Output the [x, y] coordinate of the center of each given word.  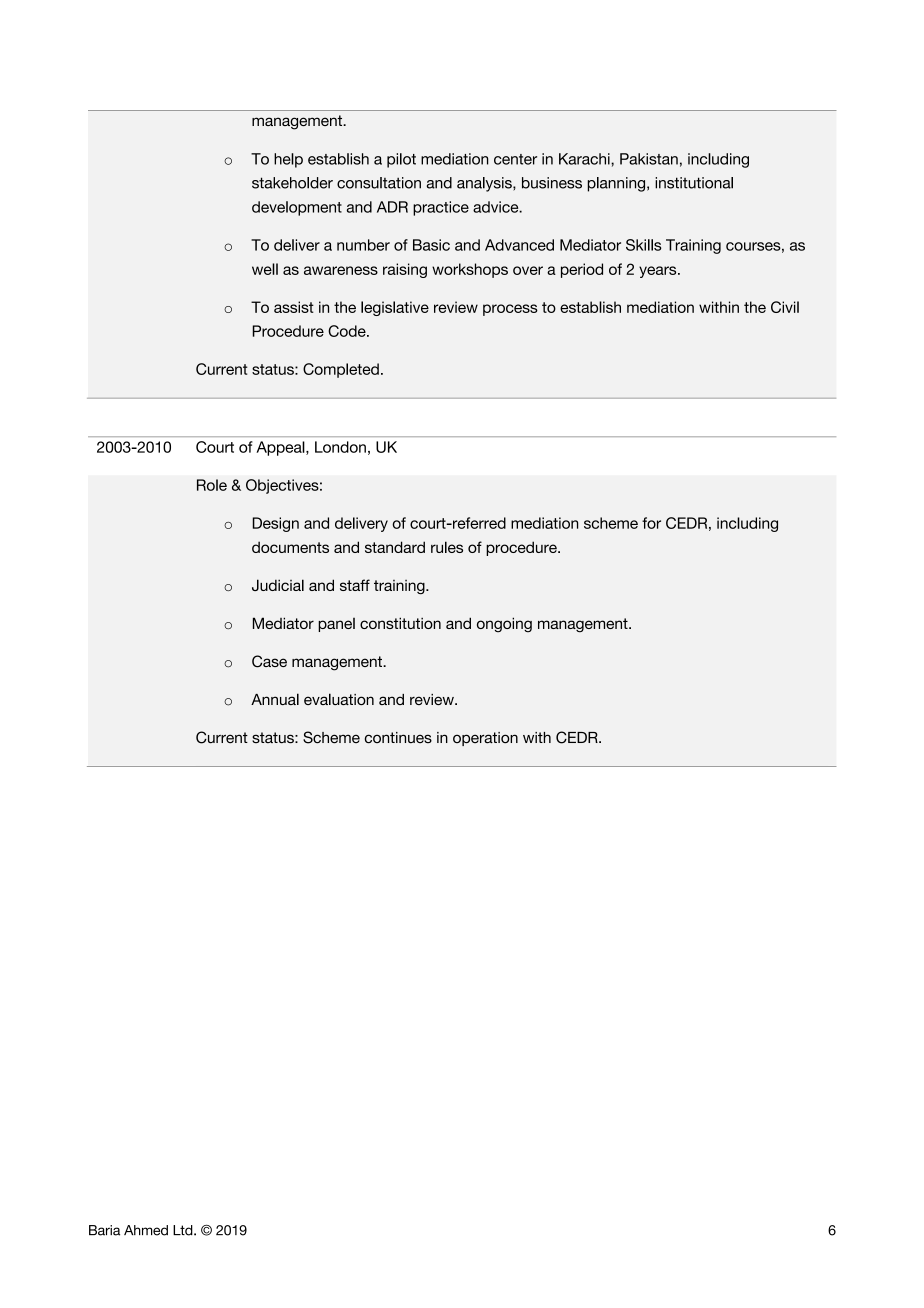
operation [485, 739]
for [651, 523]
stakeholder [292, 183]
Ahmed [146, 1230]
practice [441, 208]
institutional [694, 183]
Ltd [184, 1230]
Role [212, 485]
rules [447, 547]
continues [398, 738]
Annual [275, 699]
